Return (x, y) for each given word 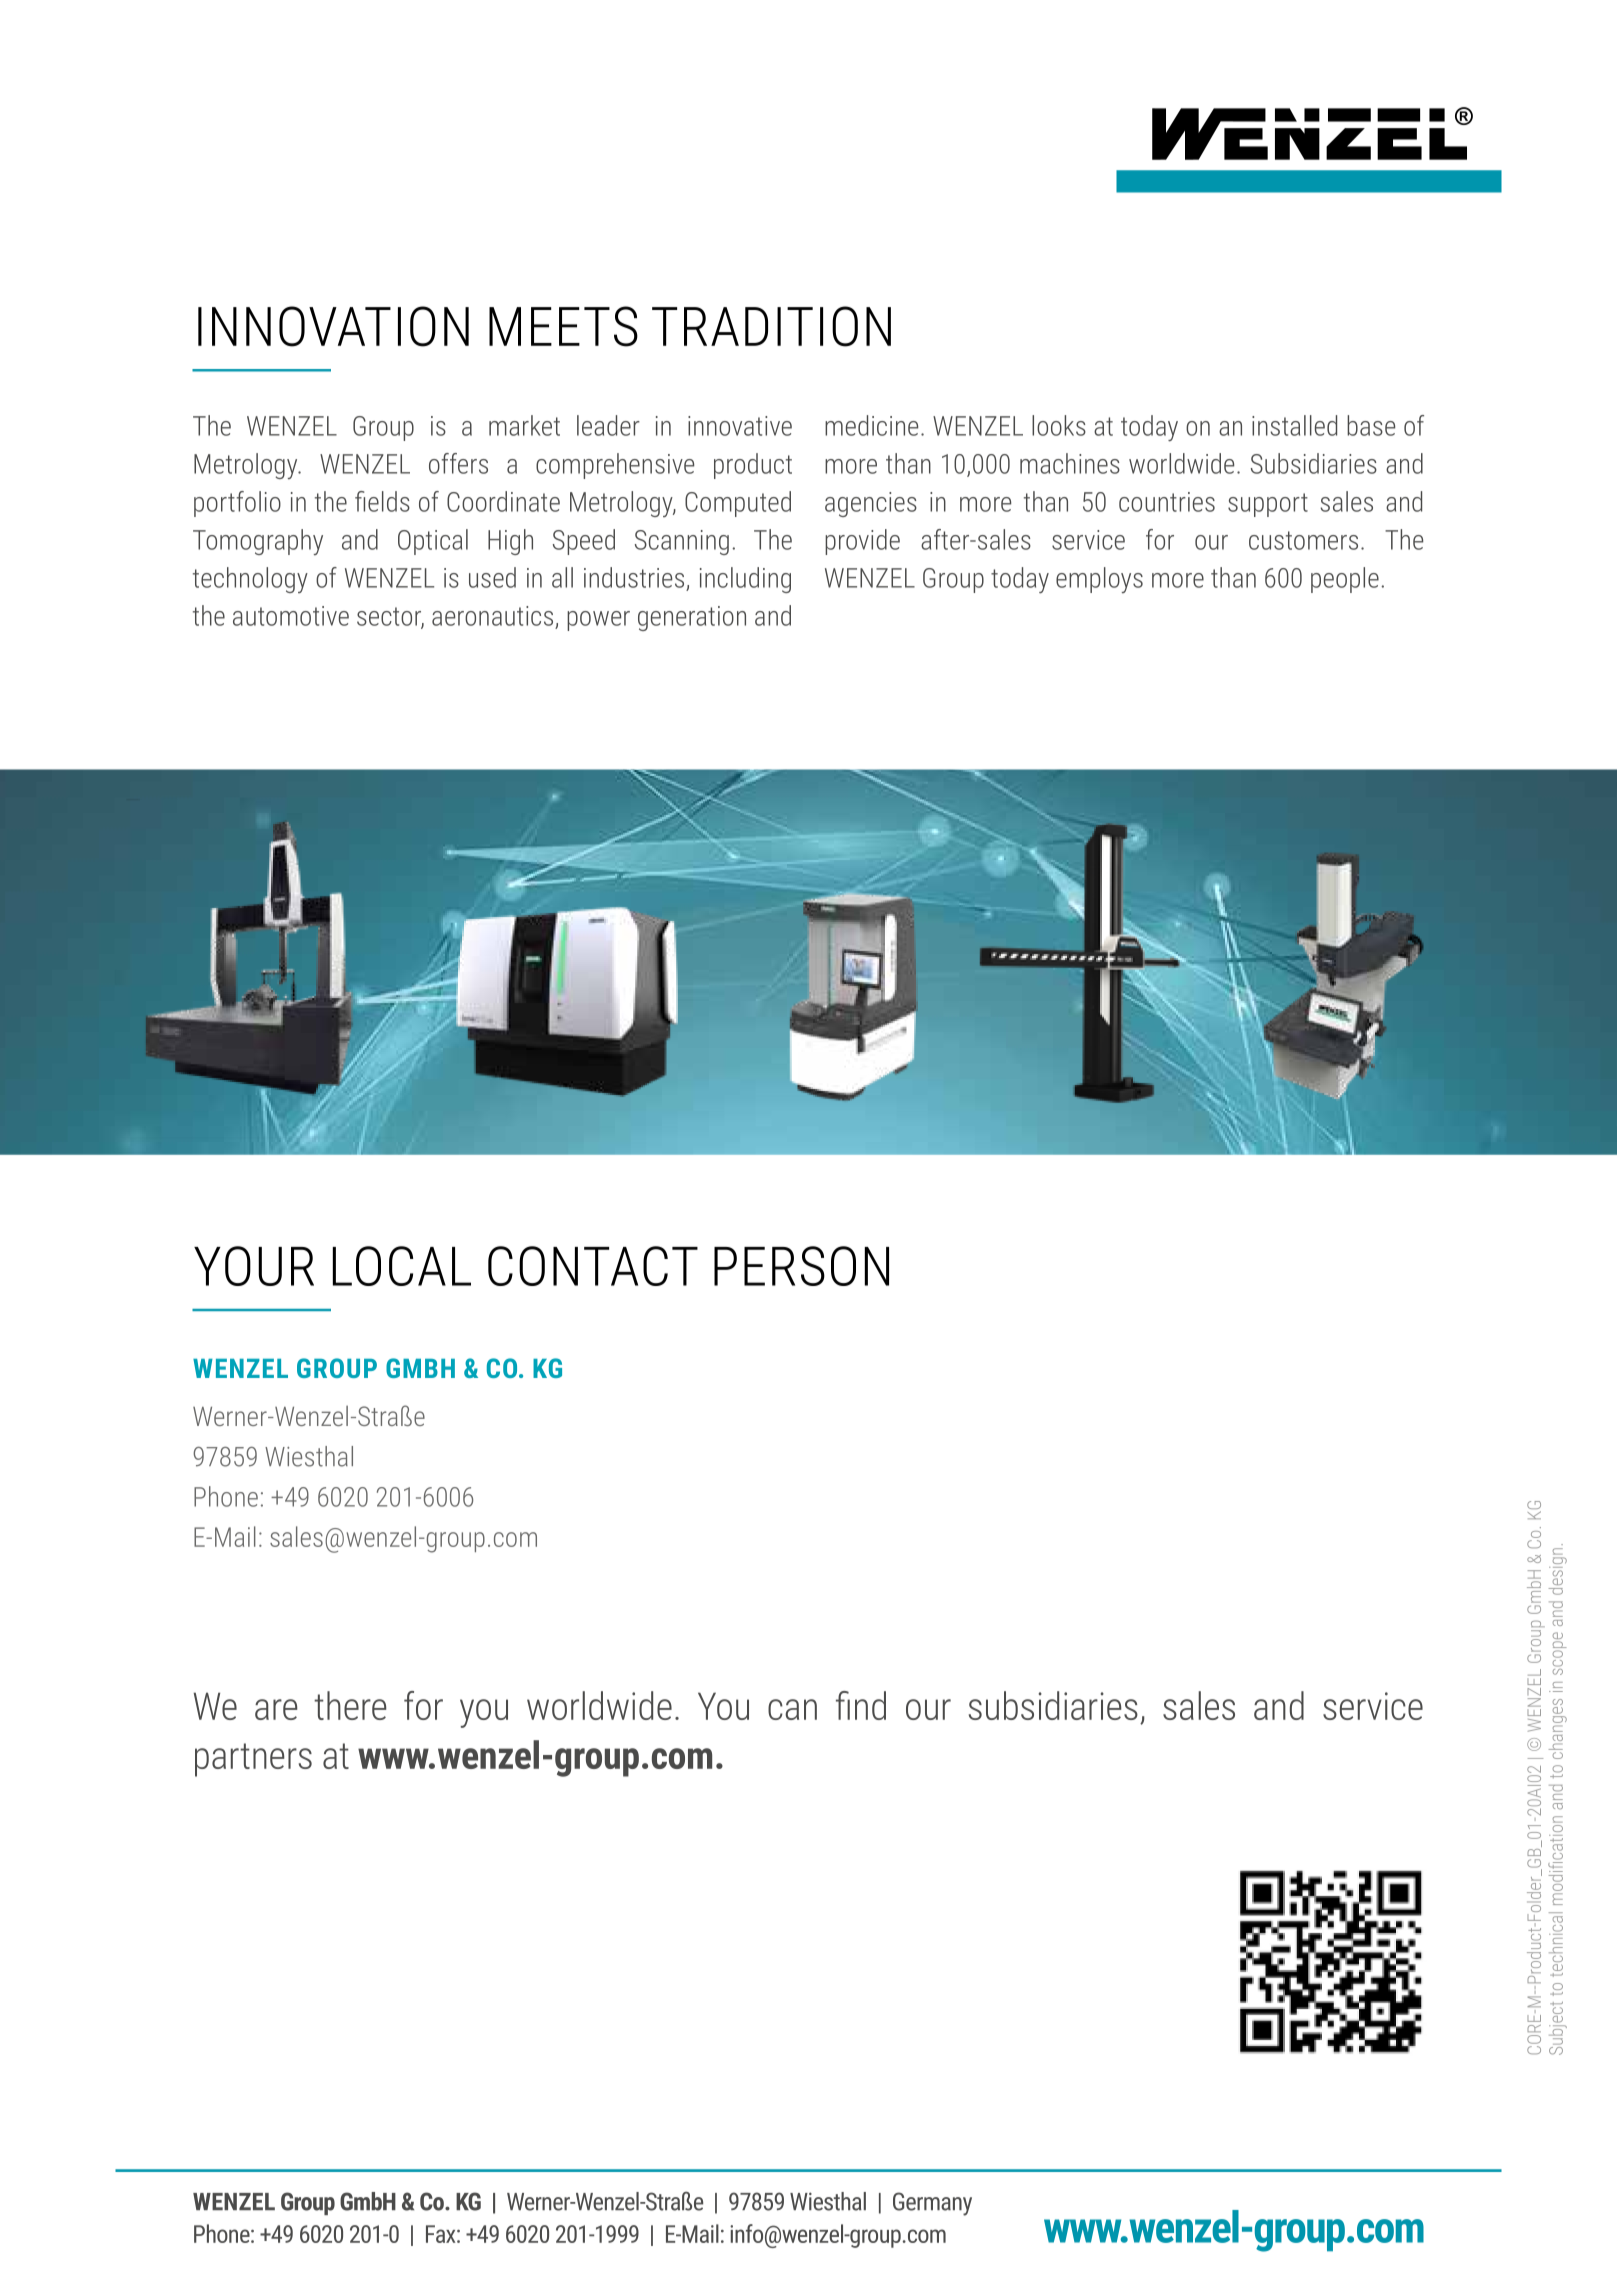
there (350, 1705)
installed (1294, 425)
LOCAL (402, 1266)
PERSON (801, 1266)
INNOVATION (333, 326)
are (276, 1709)
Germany (932, 2204)
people (1345, 580)
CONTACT (593, 1266)
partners (253, 1760)
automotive (291, 616)
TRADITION (771, 326)
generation (692, 618)
